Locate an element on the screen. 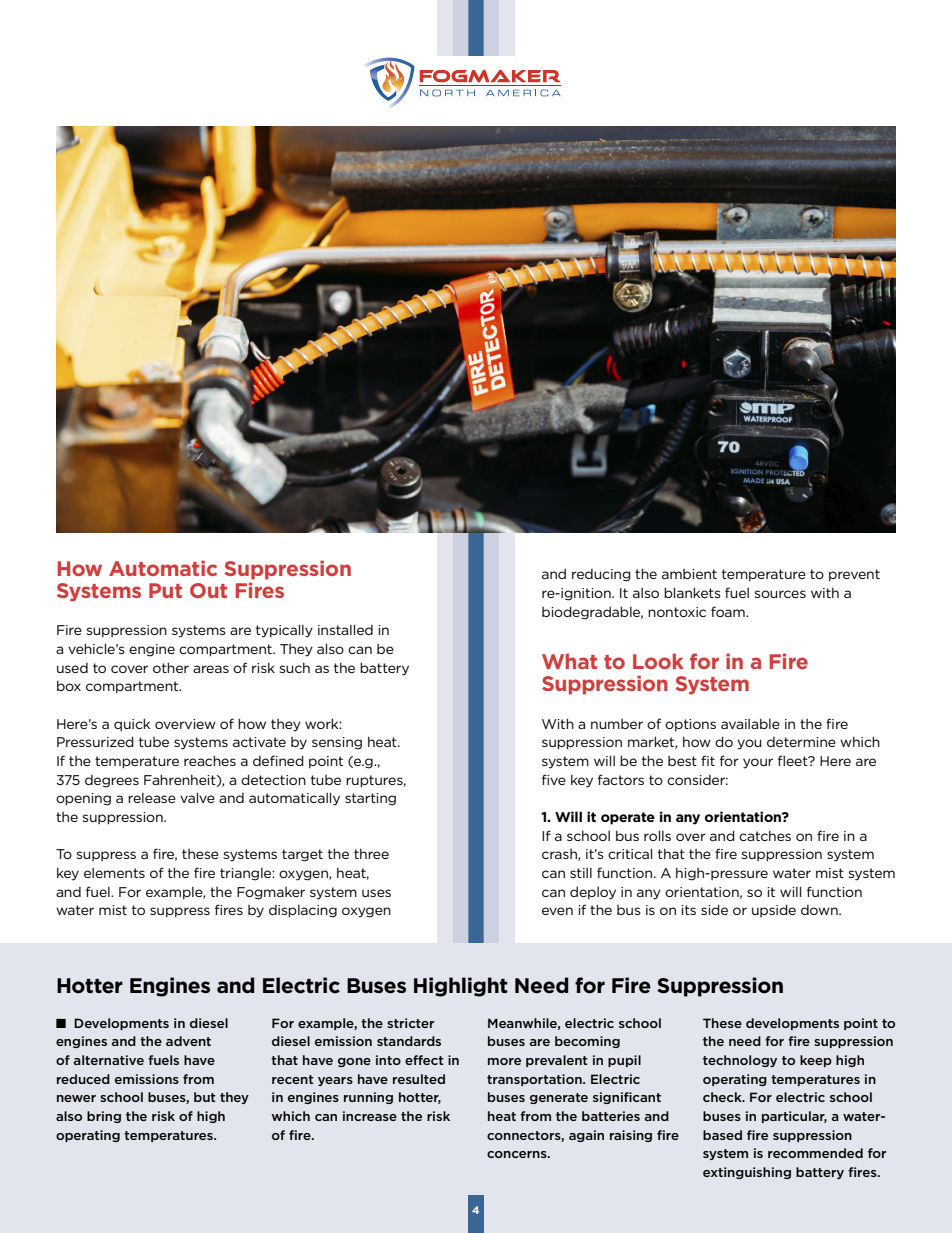 This screenshot has width=952, height=1233. installed is located at coordinates (345, 629).
